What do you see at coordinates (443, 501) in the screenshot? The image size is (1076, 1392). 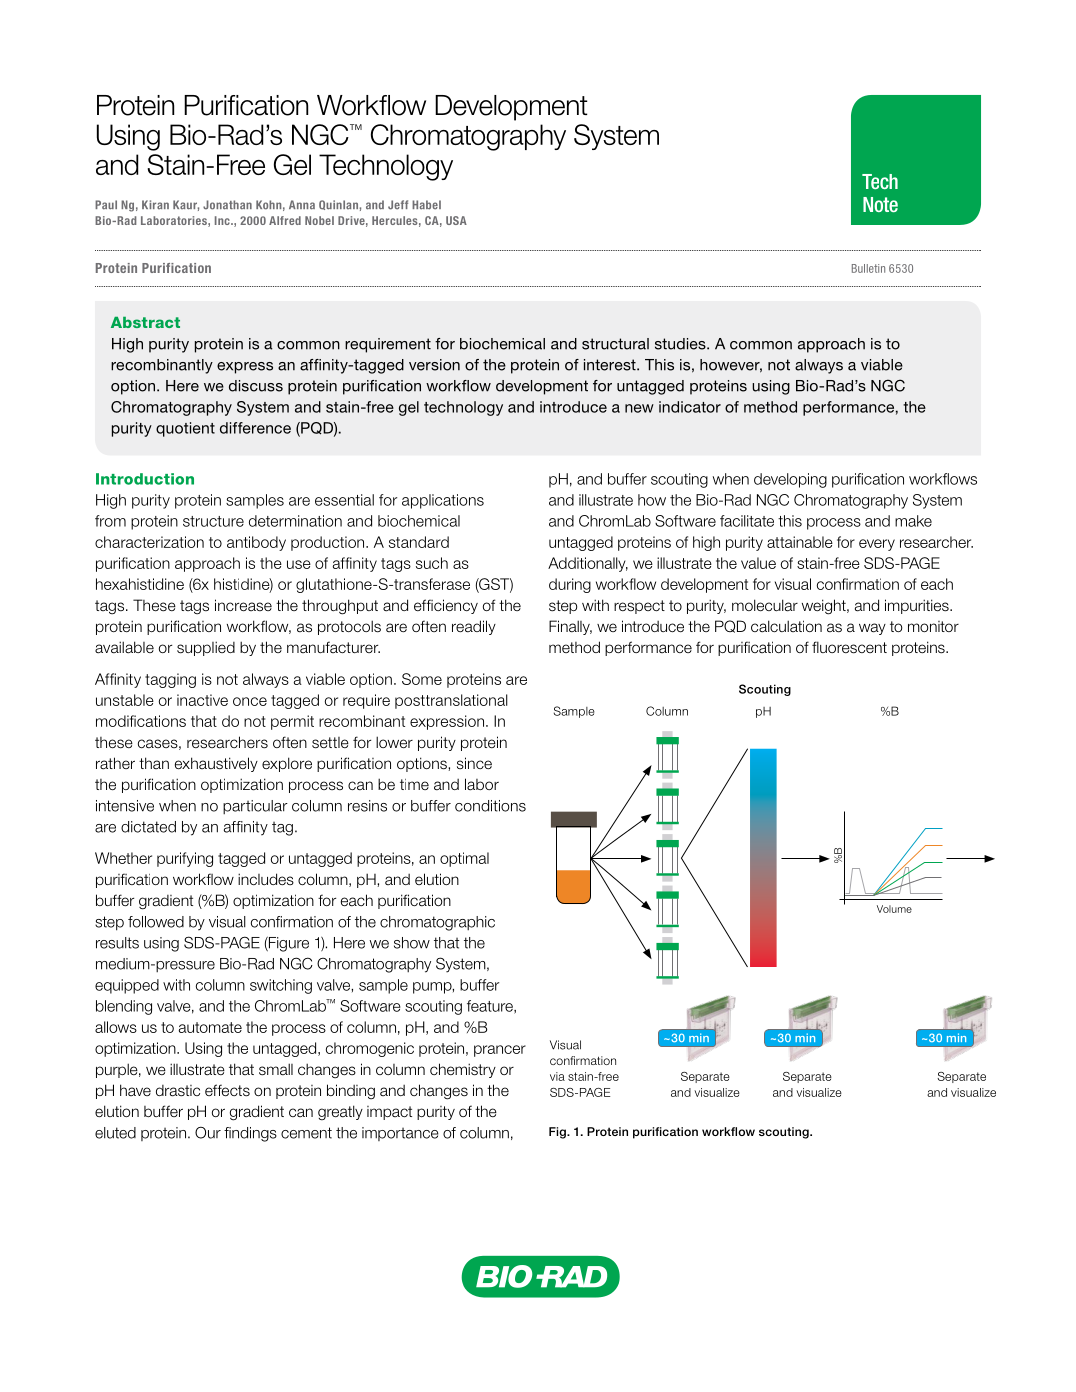 I see `applications` at bounding box center [443, 501].
